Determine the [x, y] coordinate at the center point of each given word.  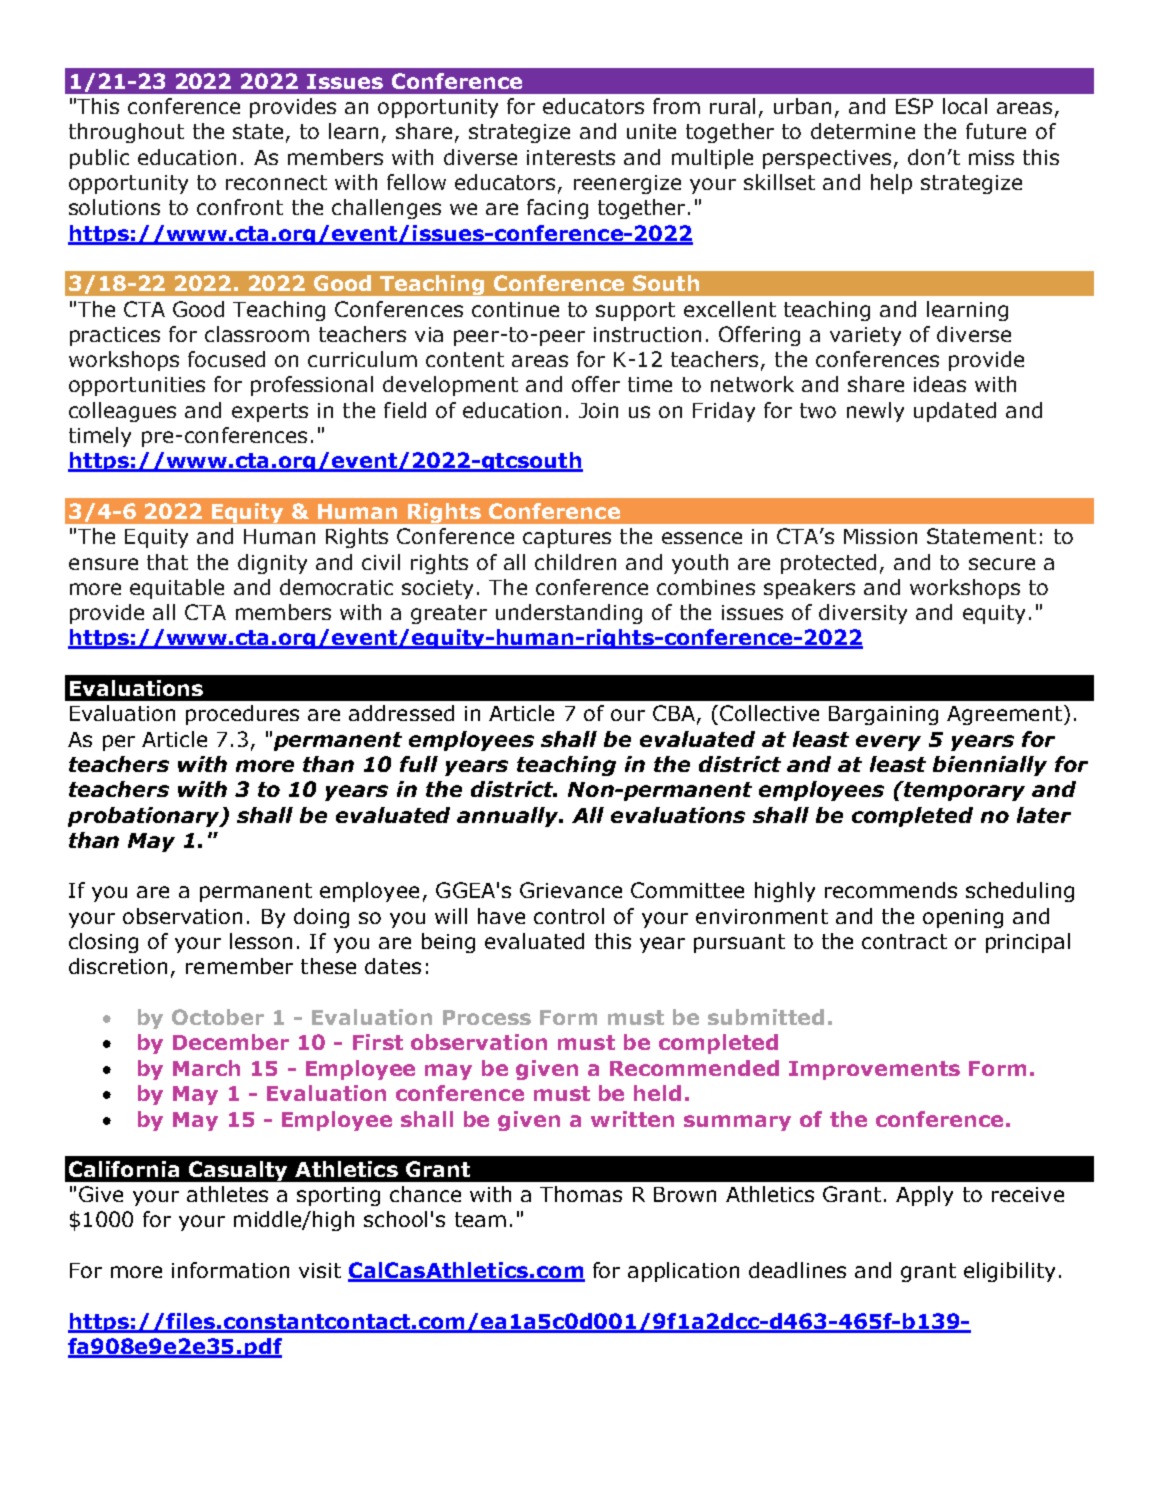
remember [239, 966]
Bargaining [883, 715]
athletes [227, 1194]
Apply [924, 1196]
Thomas [581, 1194]
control [569, 916]
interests [571, 157]
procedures [242, 715]
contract [904, 941]
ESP [914, 106]
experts [270, 412]
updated [955, 412]
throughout [126, 133]
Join [598, 410]
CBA [675, 714]
